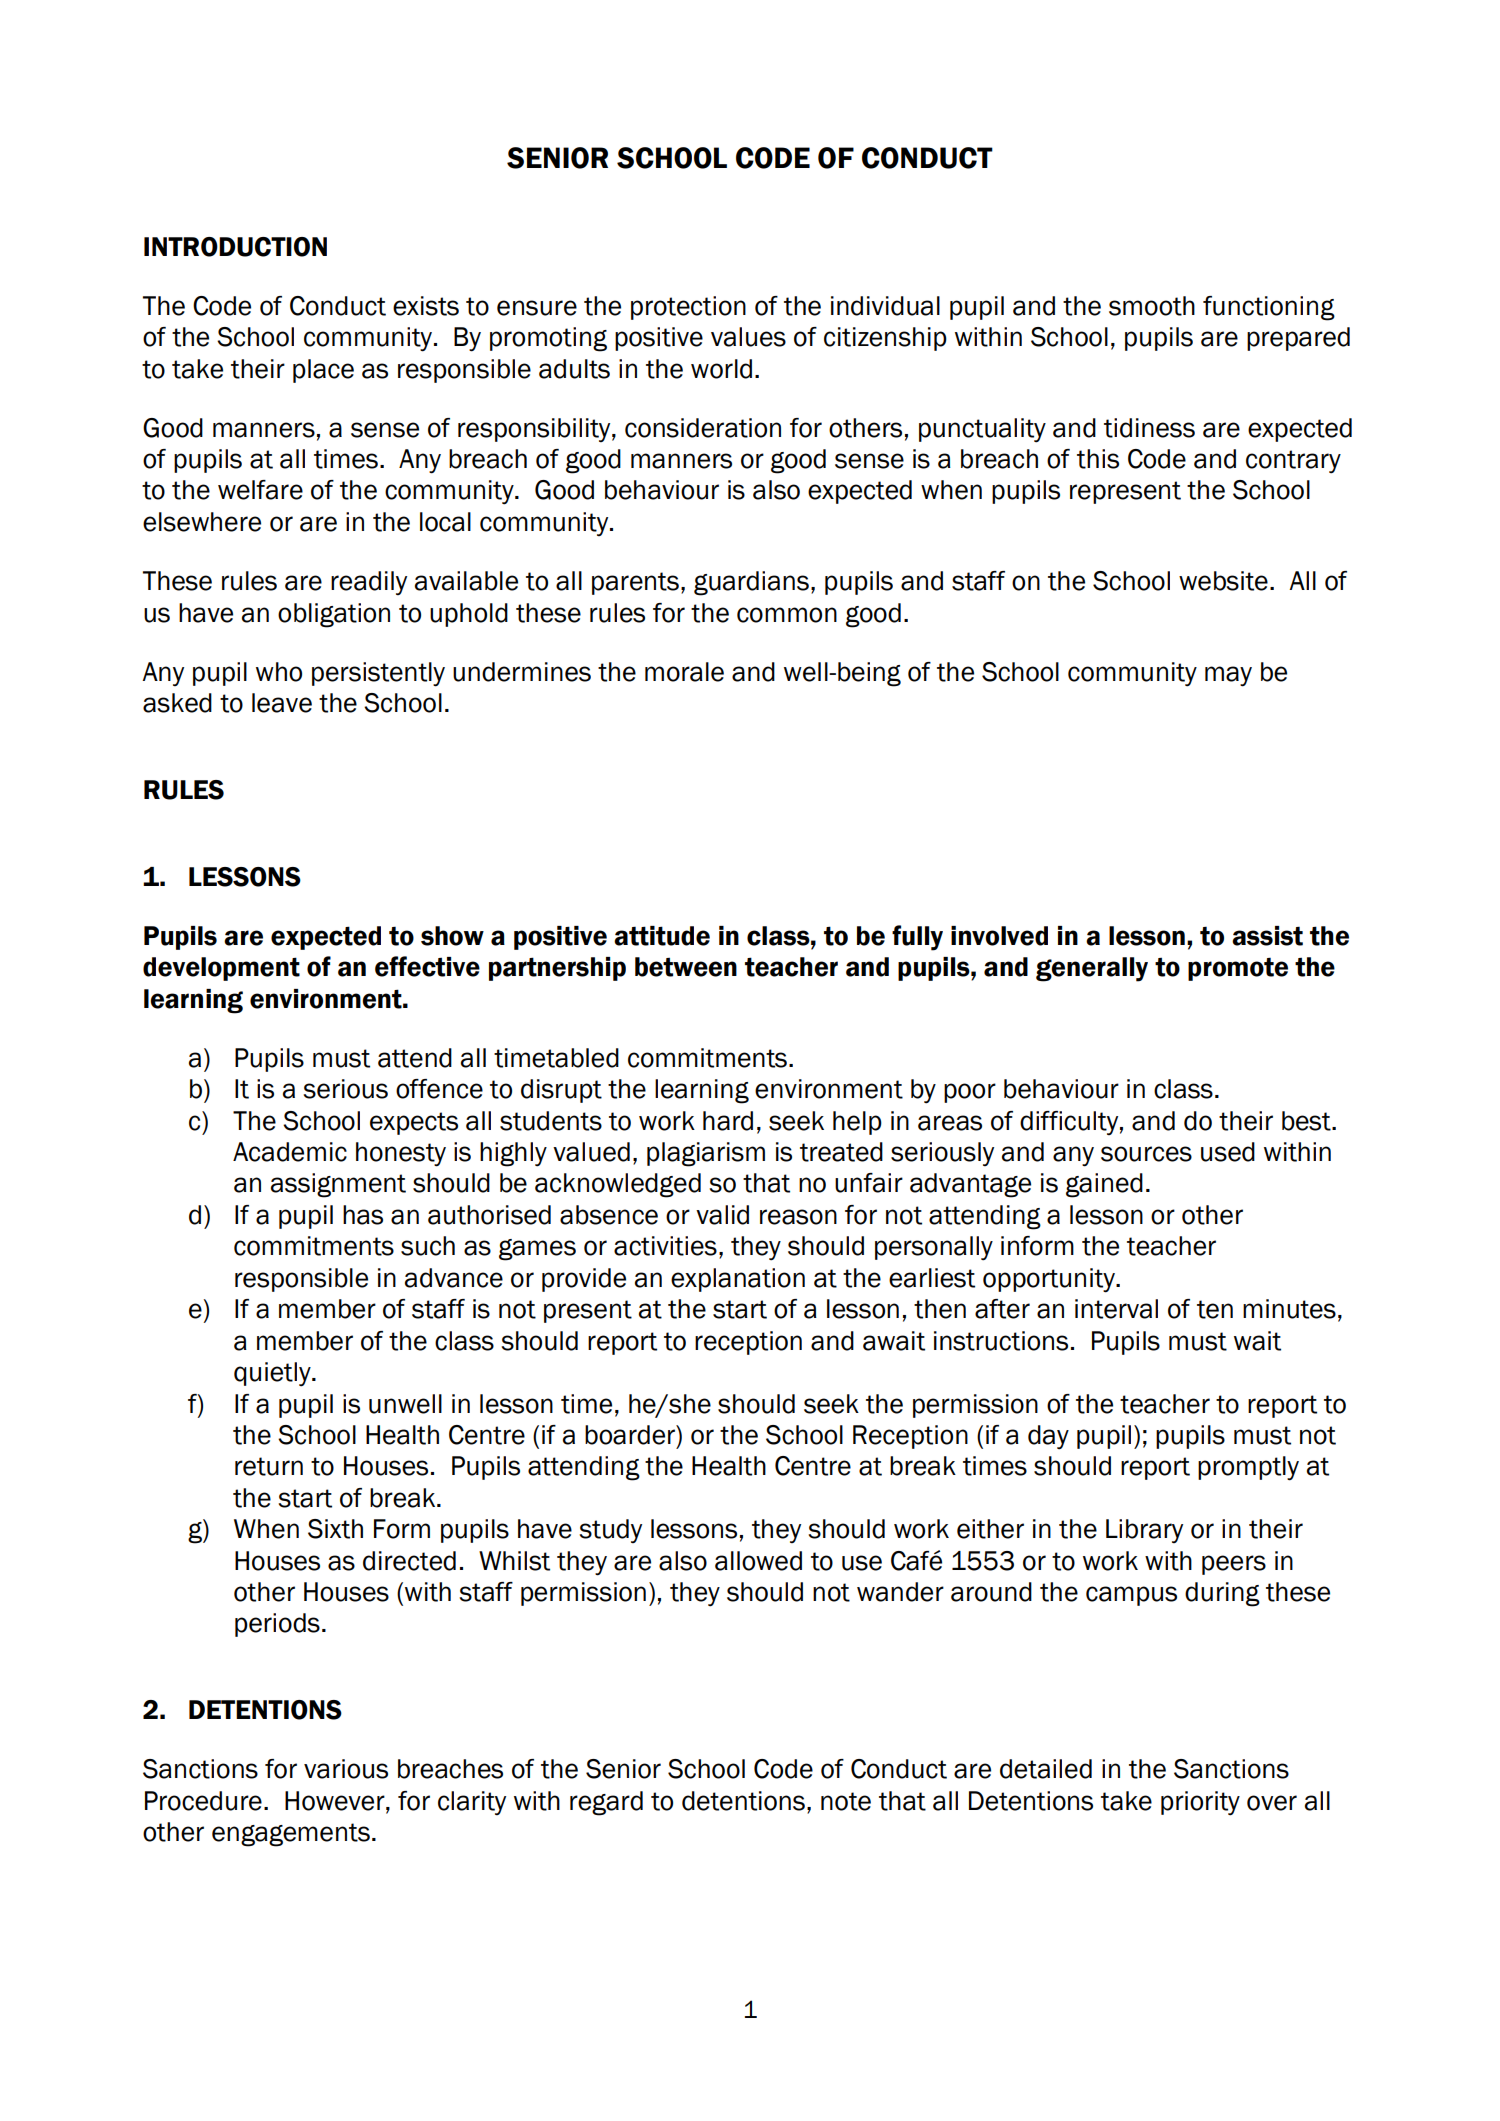 This screenshot has width=1500, height=2121. What do you see at coordinates (688, 308) in the screenshot?
I see `protection` at bounding box center [688, 308].
